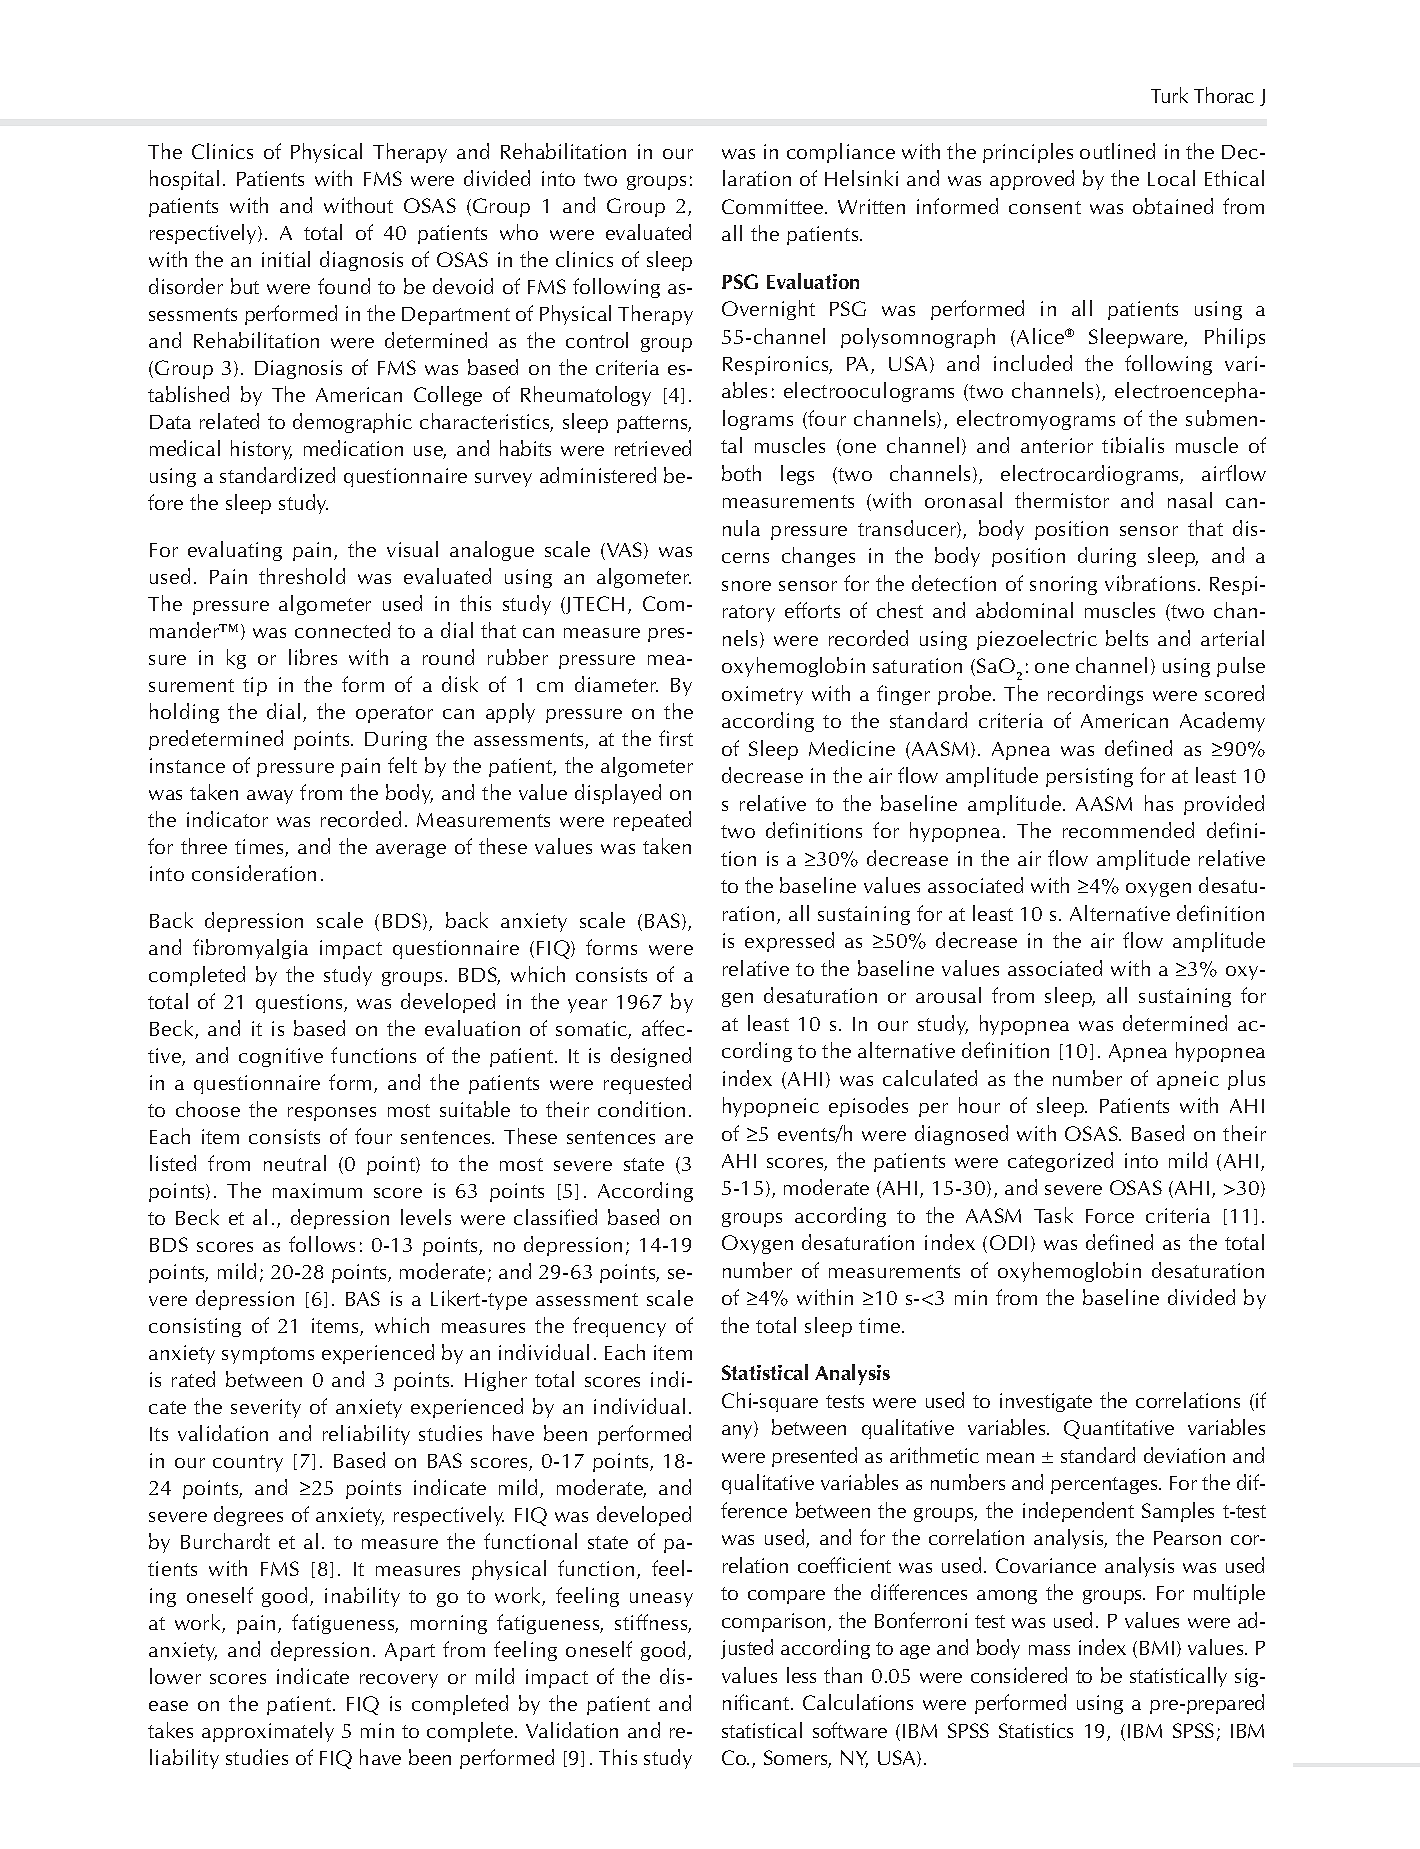 This image has height=1849, width=1420. Describe the element at coordinates (774, 206) in the image. I see `Committee` at that location.
